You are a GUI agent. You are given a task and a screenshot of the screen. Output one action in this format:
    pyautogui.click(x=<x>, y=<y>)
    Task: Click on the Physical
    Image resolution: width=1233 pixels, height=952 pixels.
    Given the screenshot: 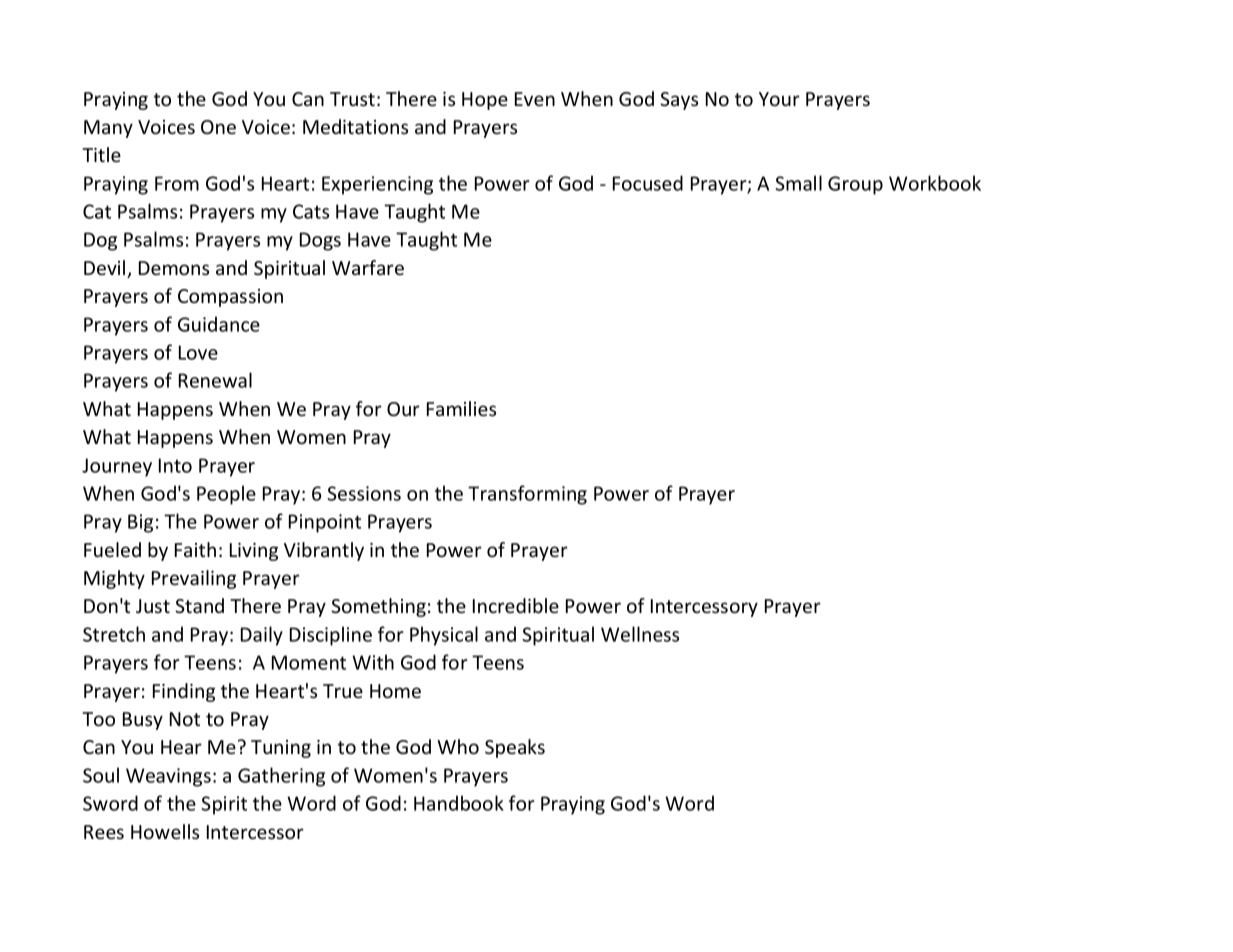 What is the action you would take?
    pyautogui.click(x=444, y=636)
